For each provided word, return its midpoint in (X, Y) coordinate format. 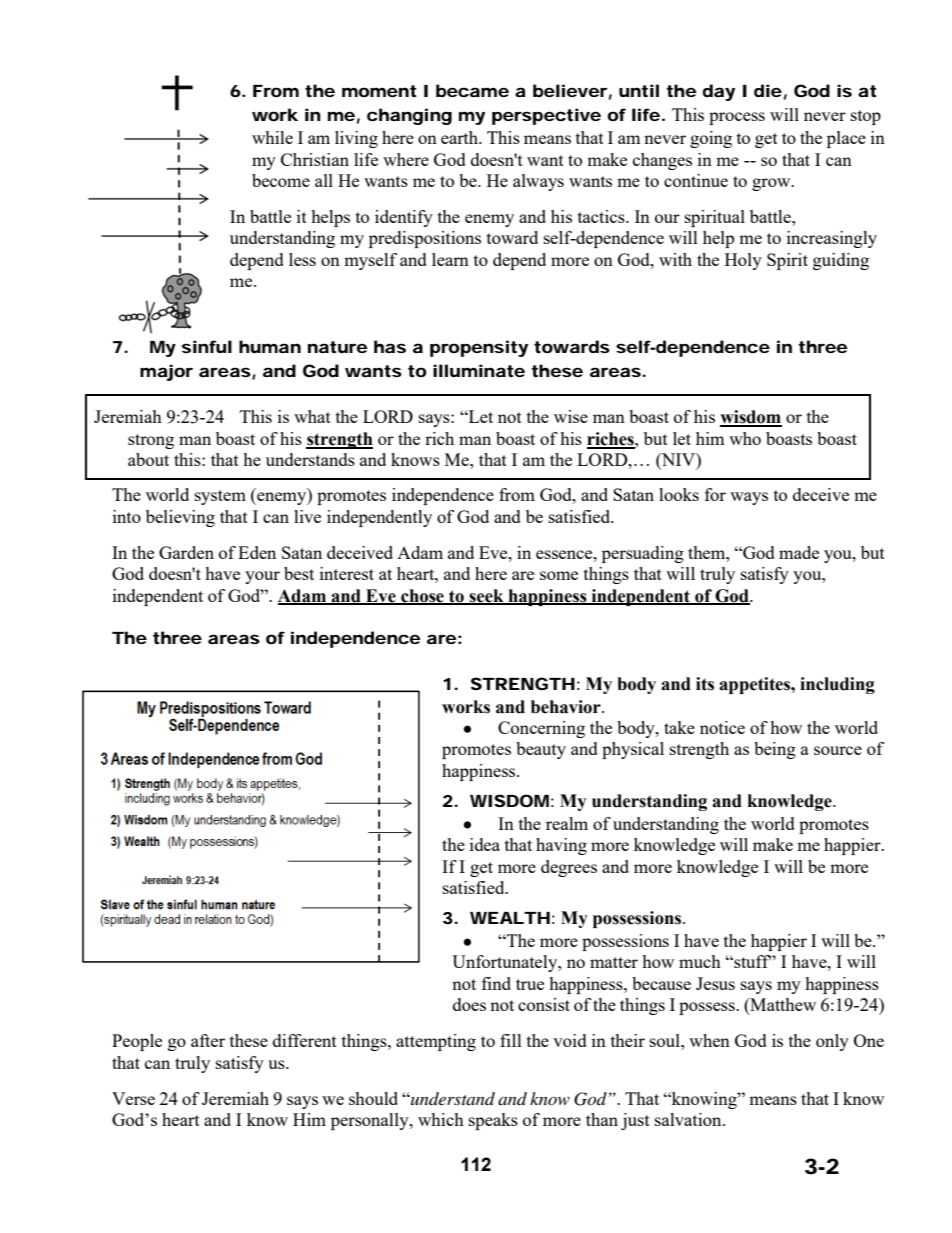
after (208, 1040)
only (832, 1042)
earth (461, 137)
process (737, 118)
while (272, 137)
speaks (493, 1121)
